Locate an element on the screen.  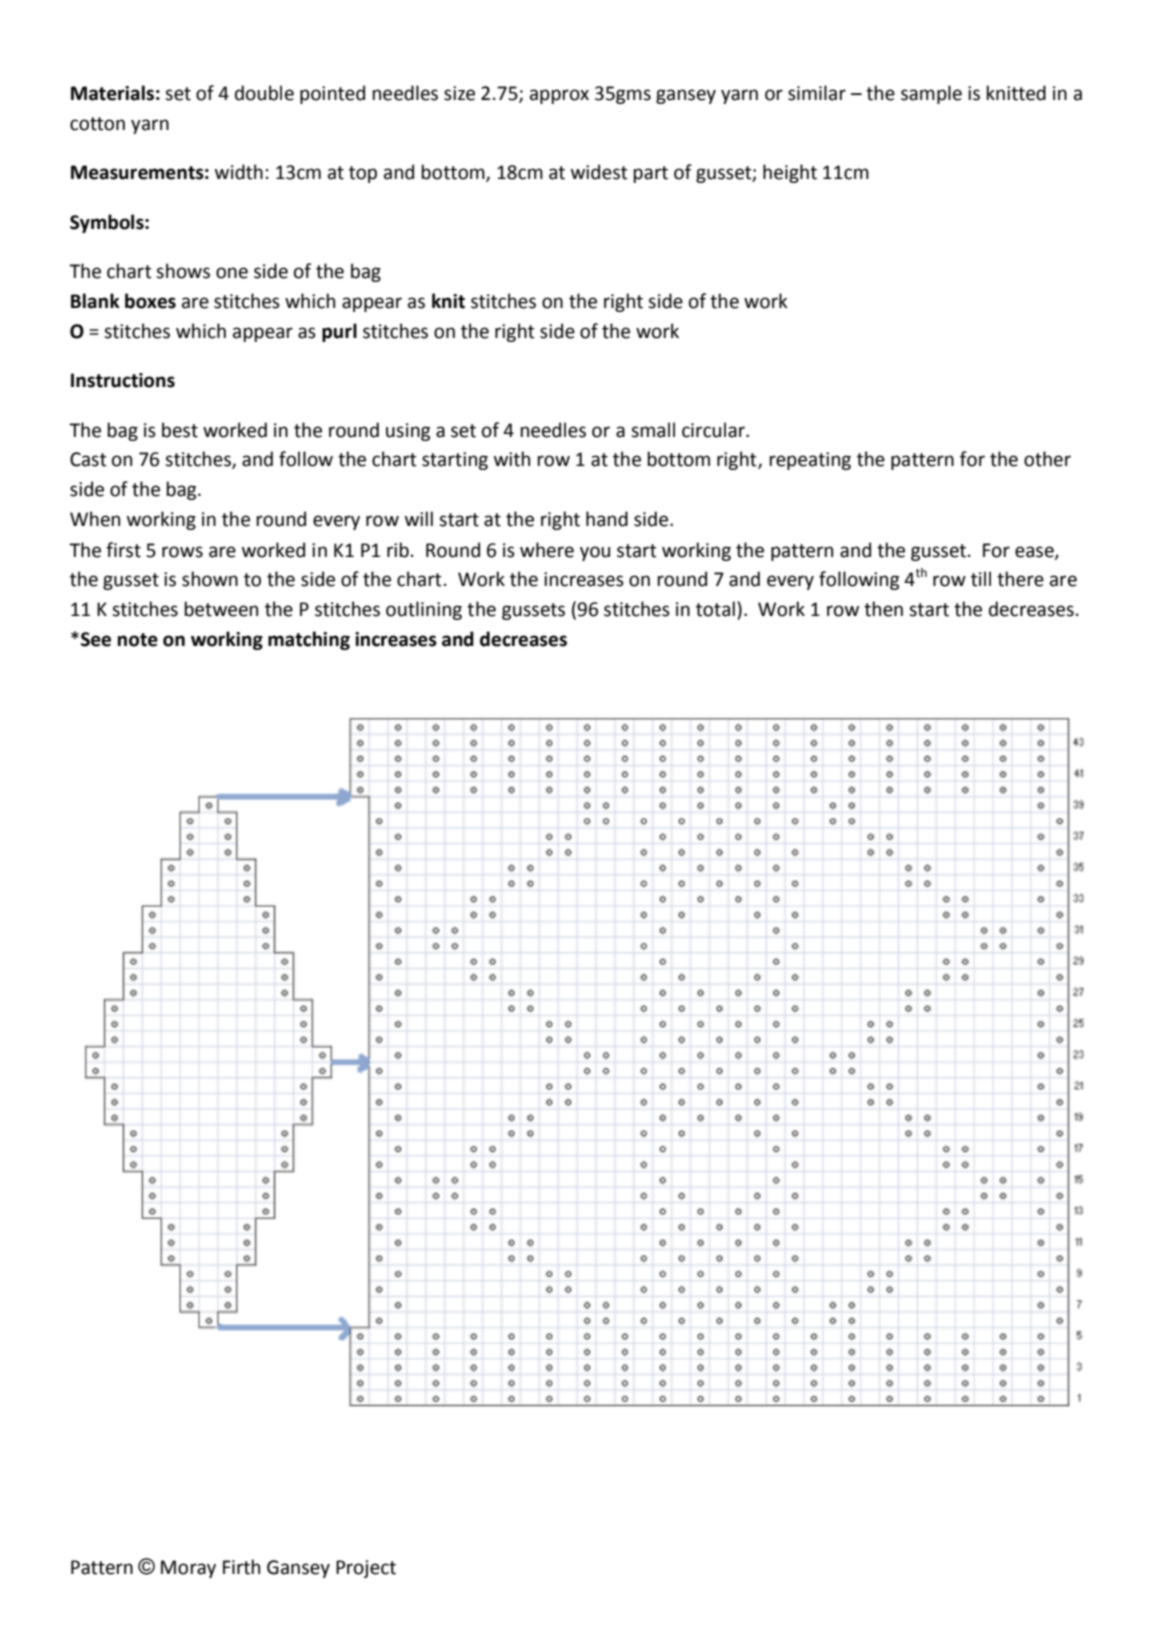
sample is located at coordinates (931, 94).
